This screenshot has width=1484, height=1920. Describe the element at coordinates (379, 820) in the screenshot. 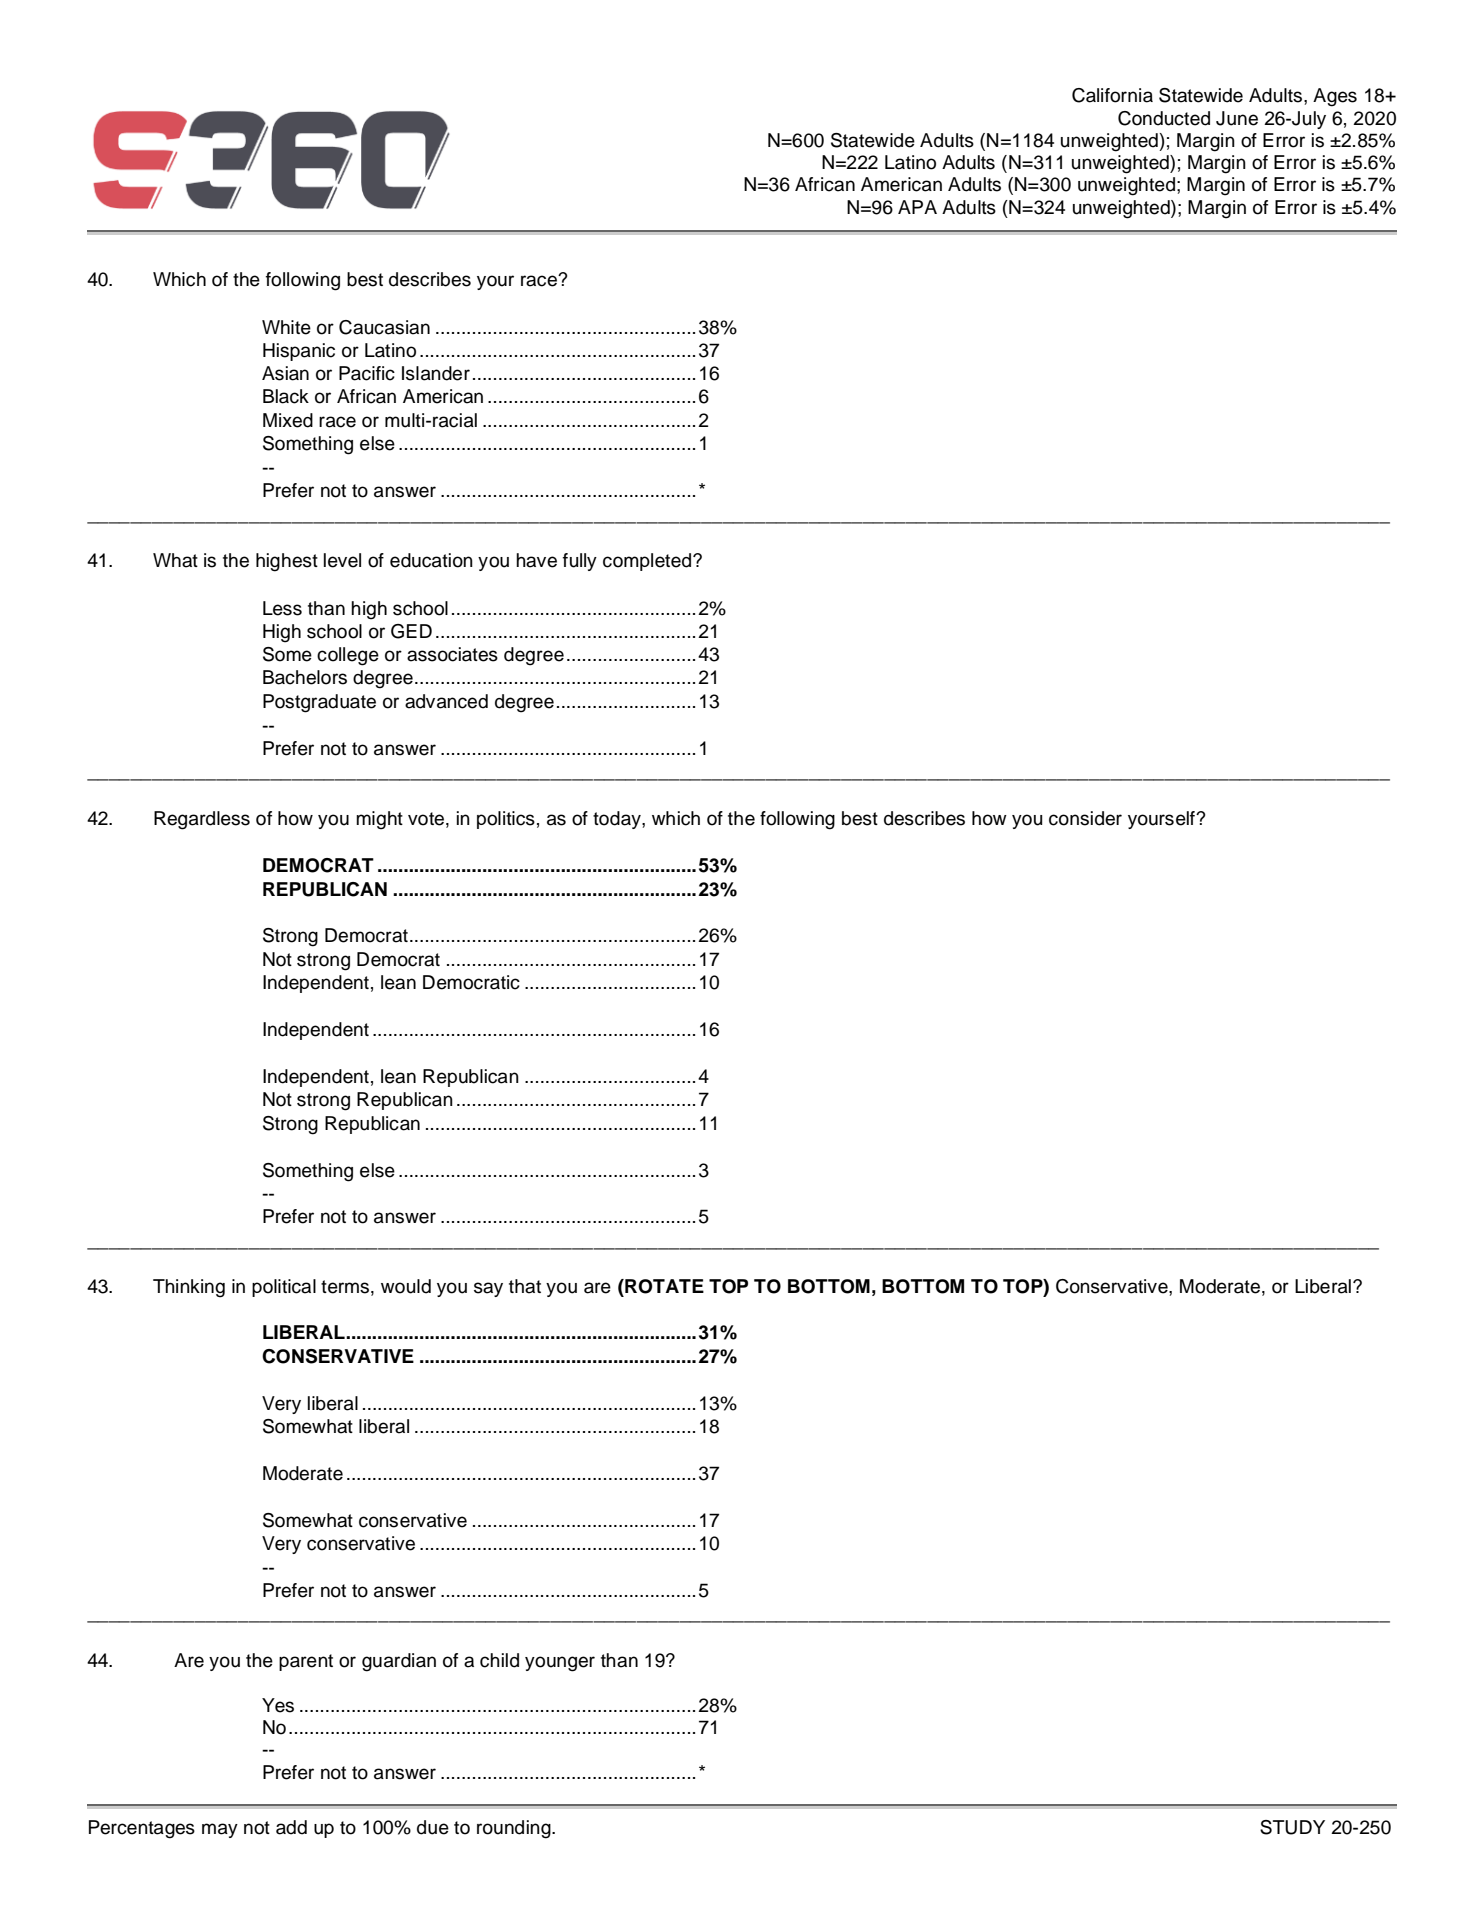

I see `might` at that location.
